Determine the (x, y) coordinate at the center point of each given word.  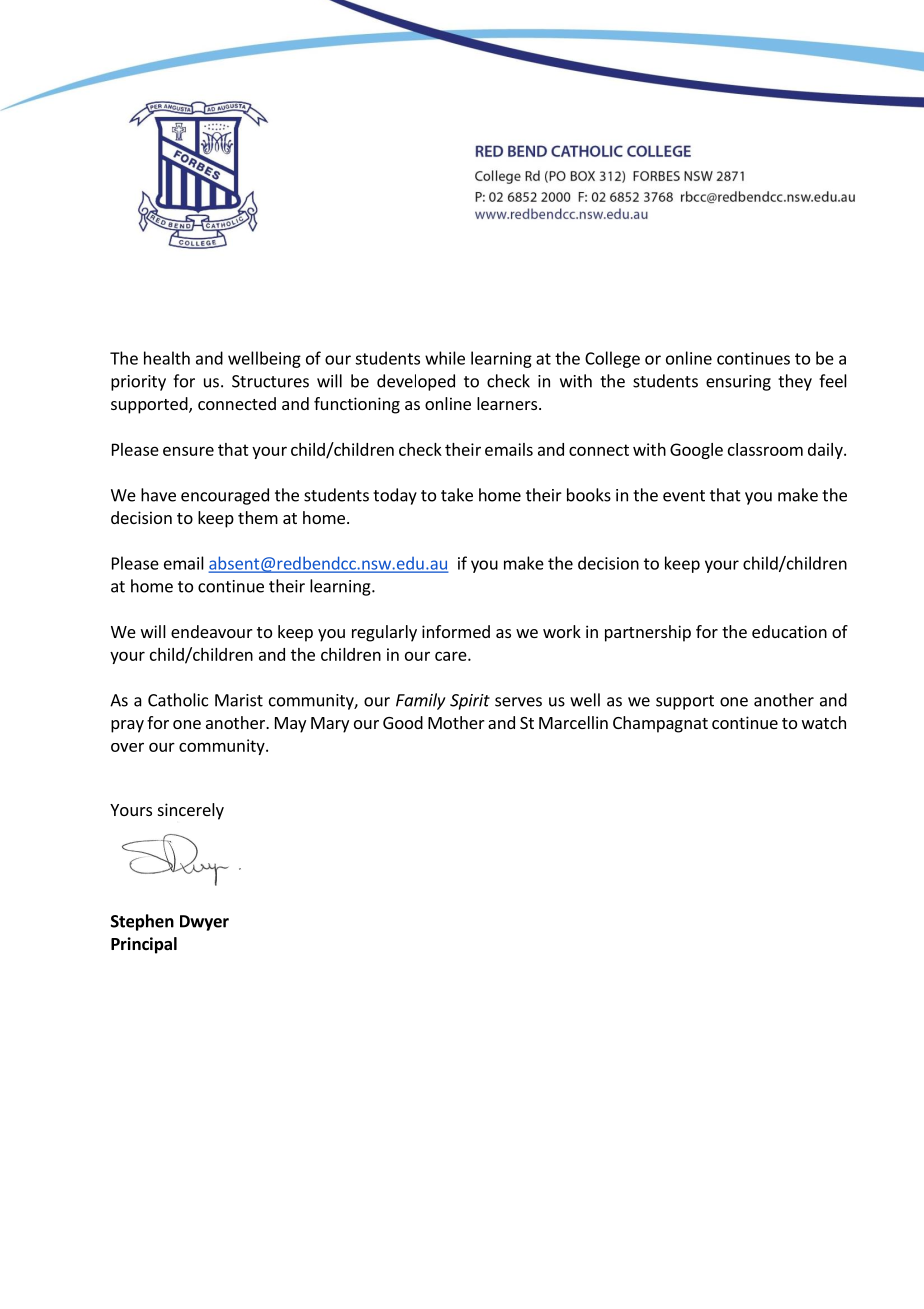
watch (824, 722)
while (445, 358)
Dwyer (204, 923)
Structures (270, 381)
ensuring (738, 383)
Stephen (142, 922)
